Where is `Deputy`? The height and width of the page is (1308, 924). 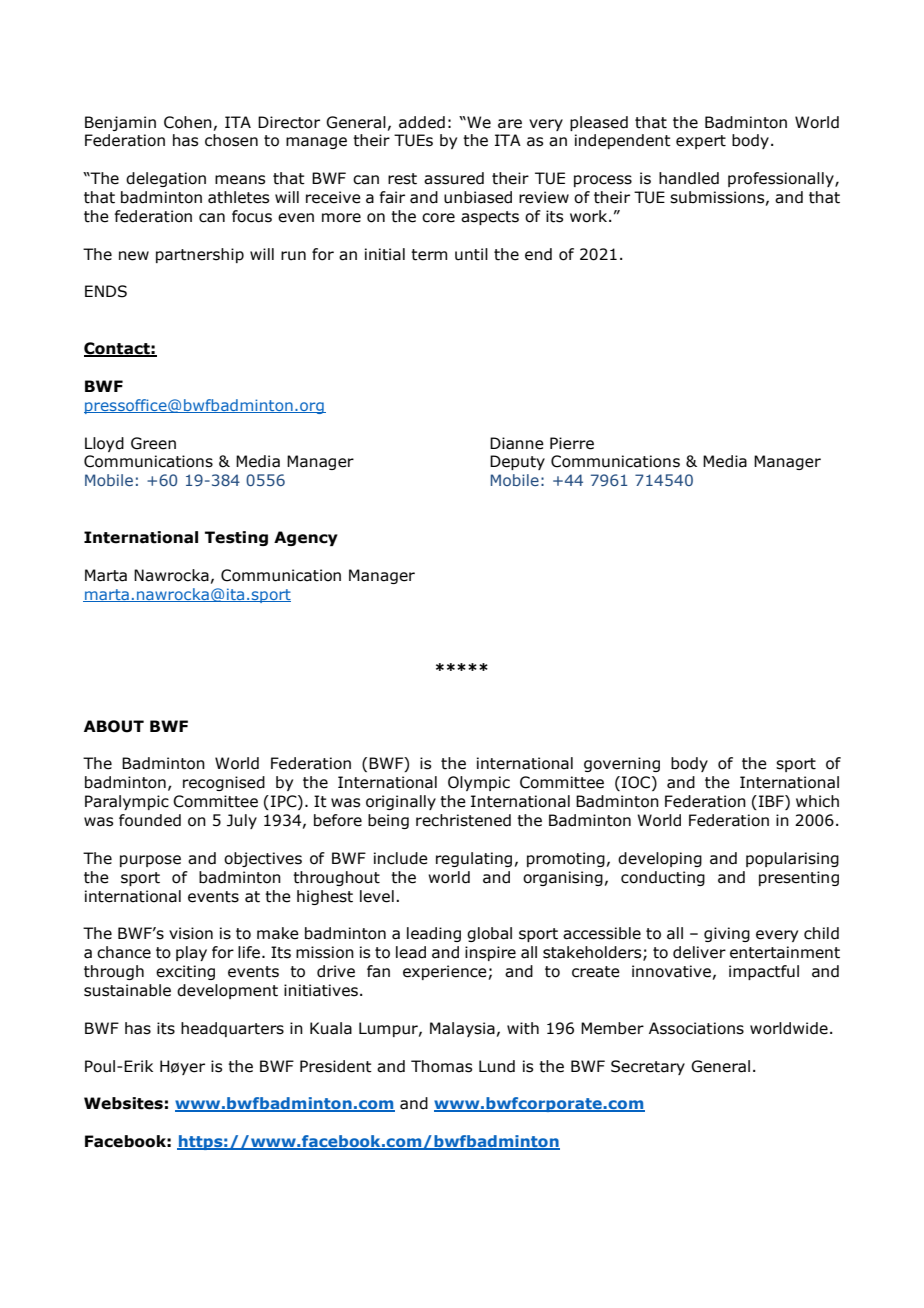 Deputy is located at coordinates (517, 462).
